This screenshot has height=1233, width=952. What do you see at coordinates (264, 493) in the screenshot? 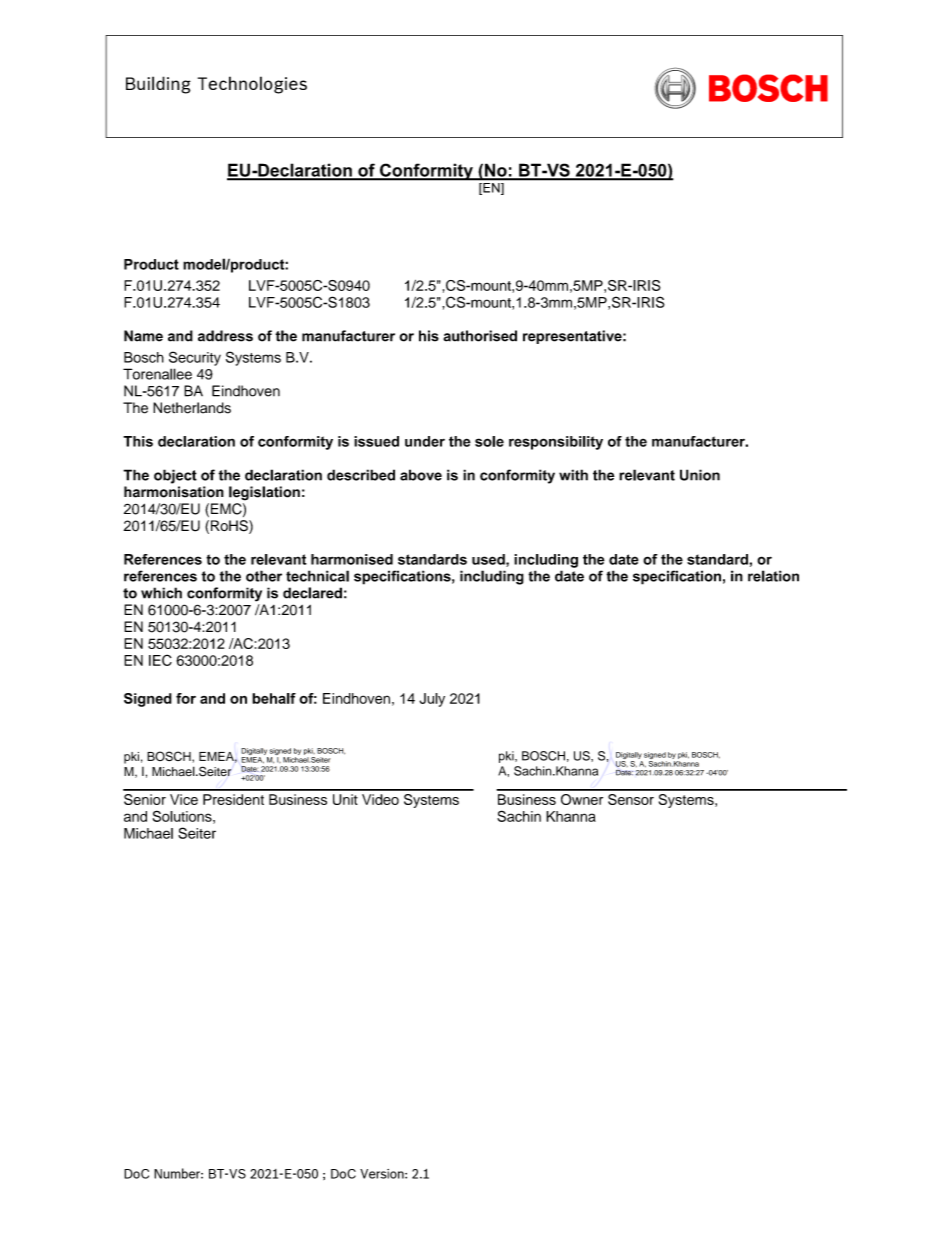
I see `legislation` at bounding box center [264, 493].
